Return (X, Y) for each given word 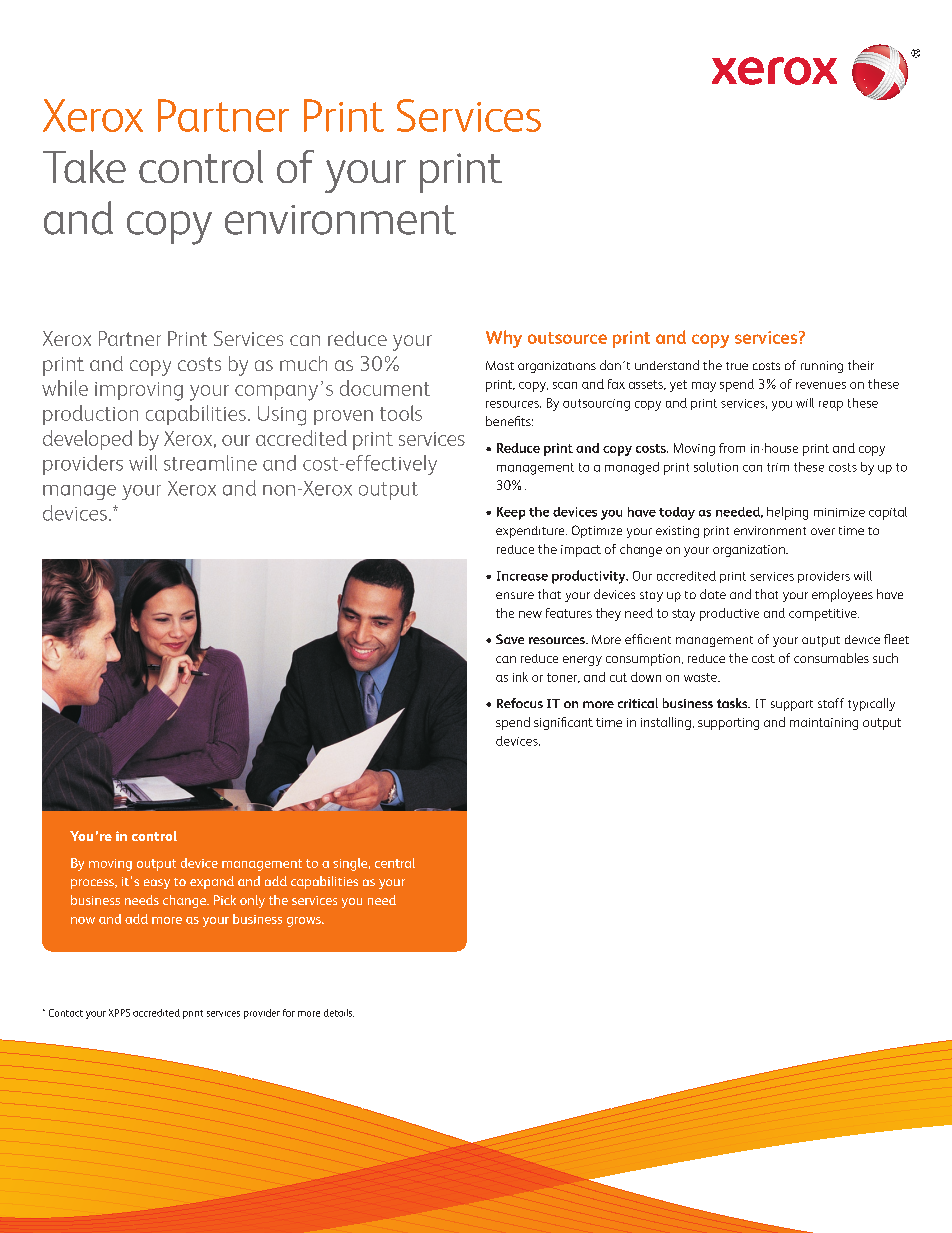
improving (139, 391)
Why (504, 339)
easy (157, 884)
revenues (821, 385)
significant (563, 723)
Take (84, 166)
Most (500, 365)
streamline (210, 463)
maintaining (824, 724)
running (822, 367)
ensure (515, 595)
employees (842, 595)
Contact (66, 1013)
